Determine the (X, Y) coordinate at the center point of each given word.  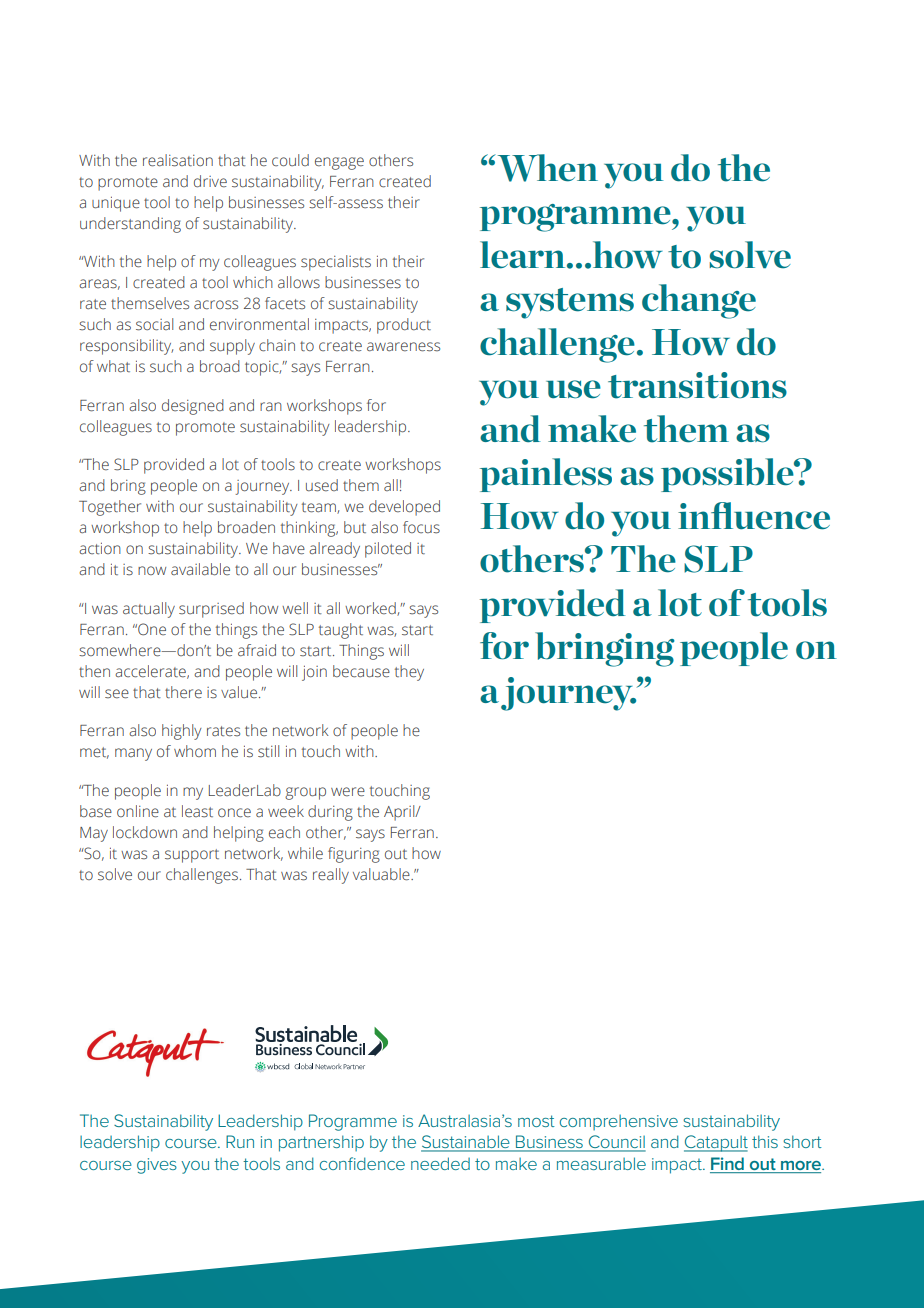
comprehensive (619, 1122)
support (192, 856)
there (183, 692)
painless (546, 475)
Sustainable (466, 1143)
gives (157, 1166)
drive (210, 181)
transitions (697, 385)
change (699, 301)
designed (193, 407)
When (546, 168)
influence (754, 516)
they (409, 673)
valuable (382, 874)
